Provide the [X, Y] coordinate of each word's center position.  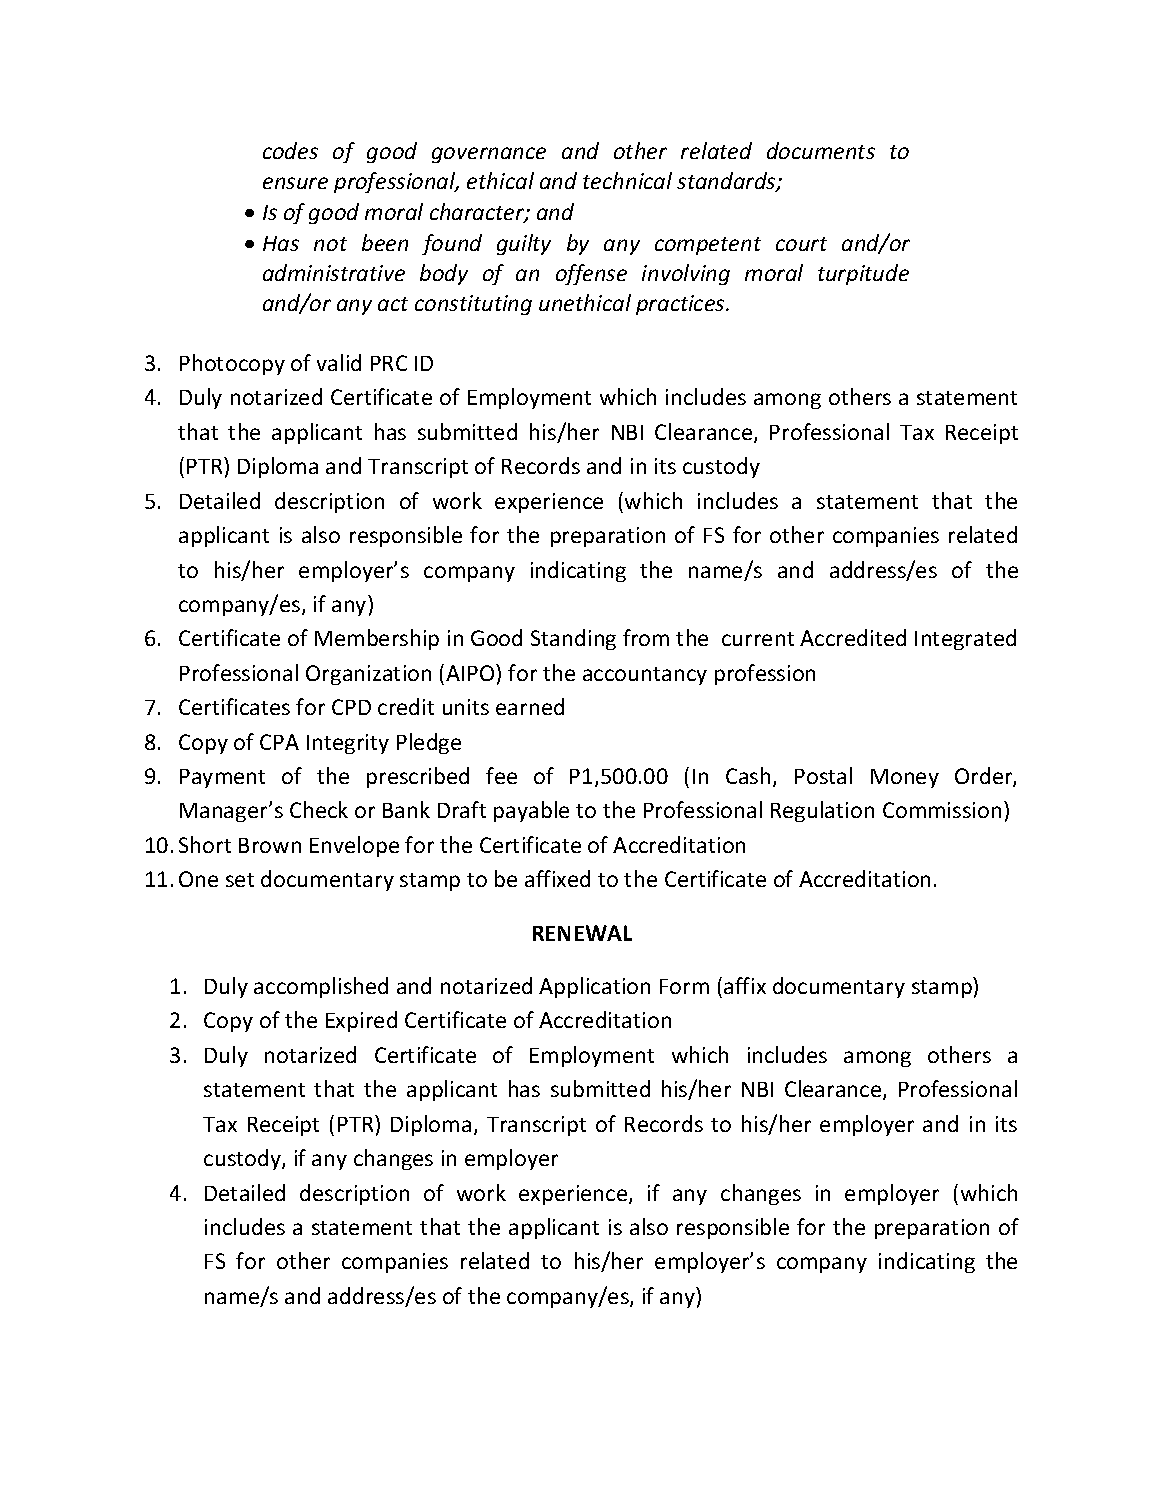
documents [821, 150]
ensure [295, 183]
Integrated [965, 639]
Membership [377, 639]
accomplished [321, 987]
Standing [573, 639]
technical [627, 180]
